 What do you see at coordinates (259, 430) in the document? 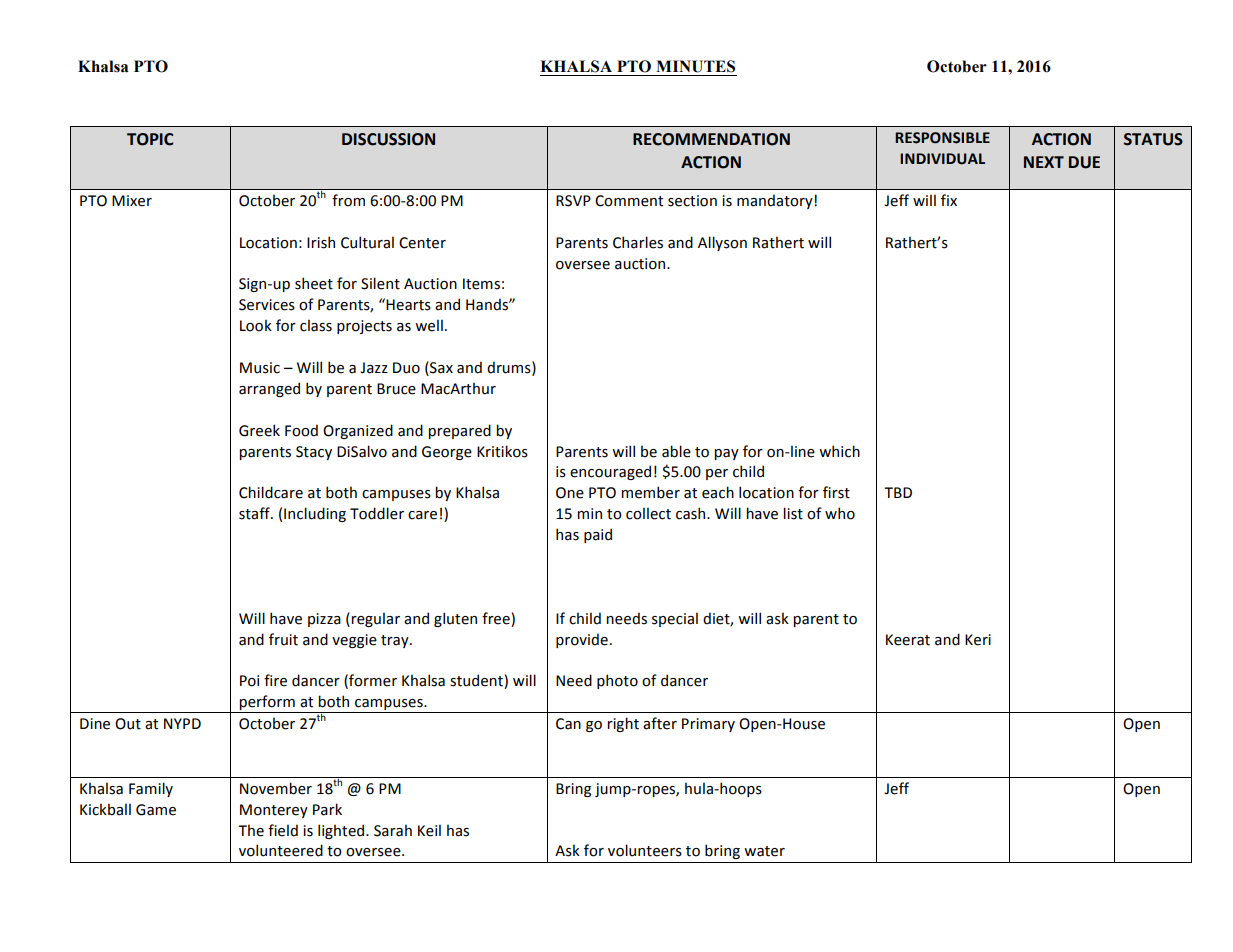
I see `Greek` at bounding box center [259, 430].
